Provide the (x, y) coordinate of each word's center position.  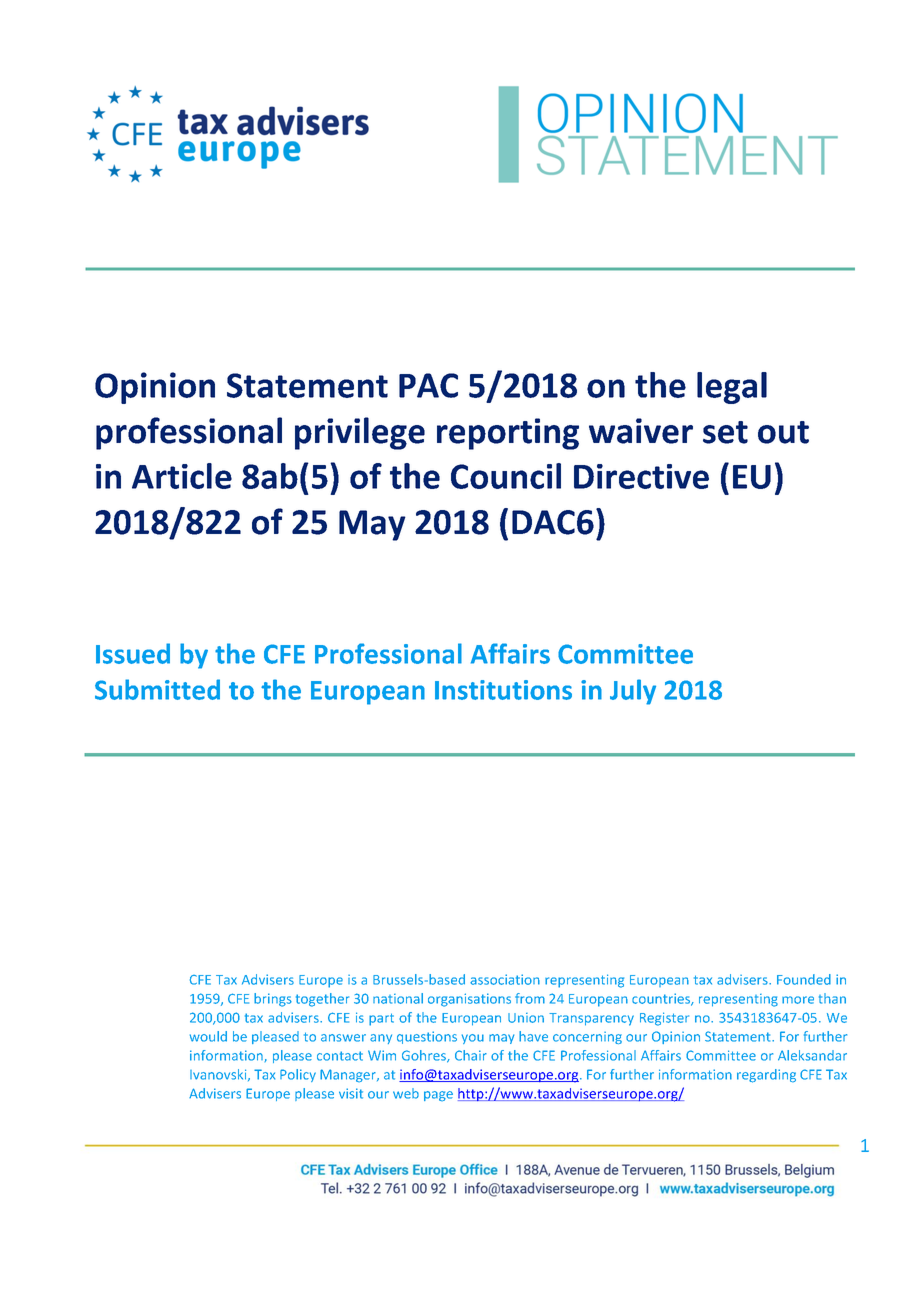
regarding (766, 1076)
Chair (471, 1055)
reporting (508, 434)
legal (732, 388)
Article (182, 476)
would (208, 1036)
